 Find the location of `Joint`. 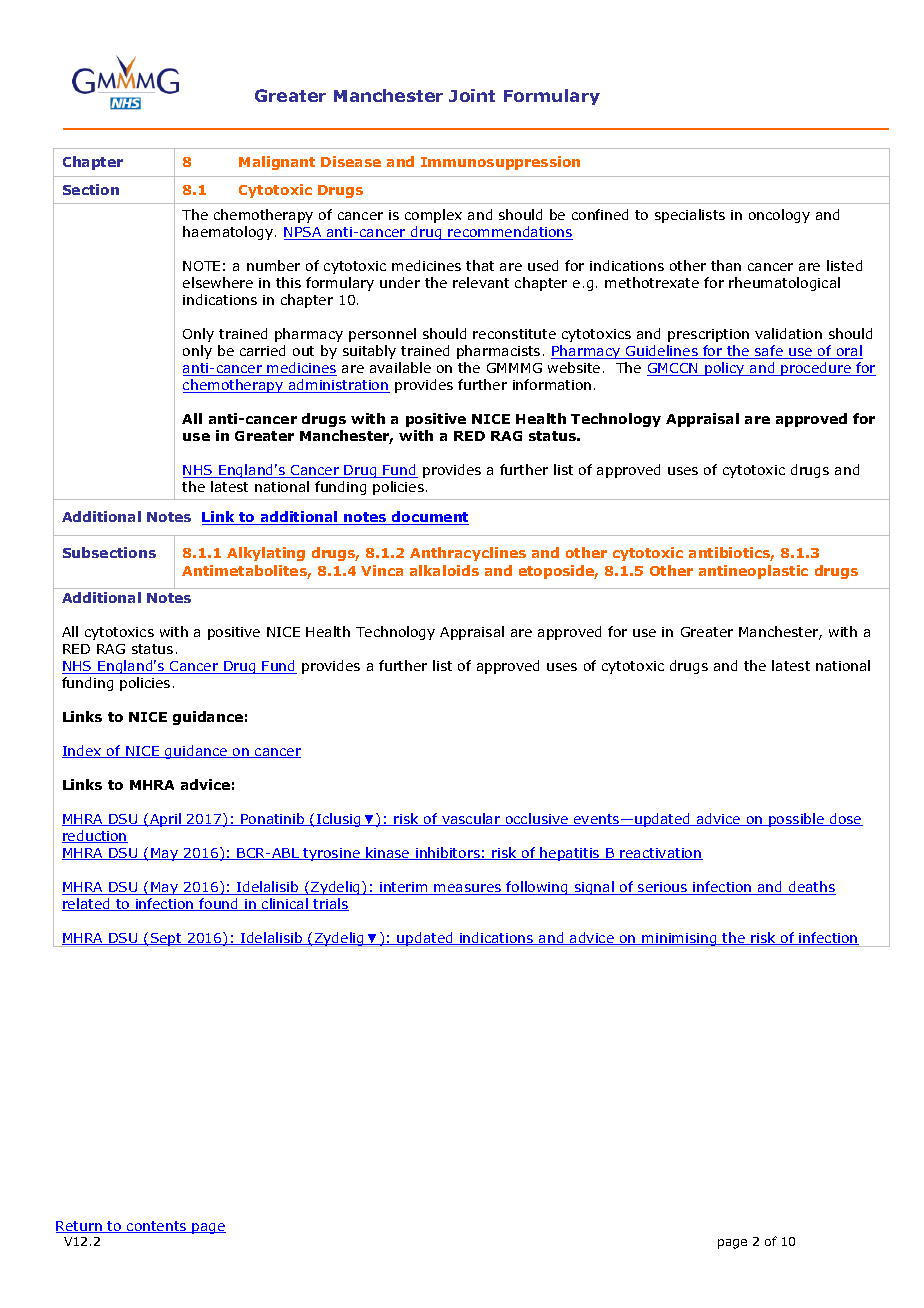

Joint is located at coordinates (472, 95).
